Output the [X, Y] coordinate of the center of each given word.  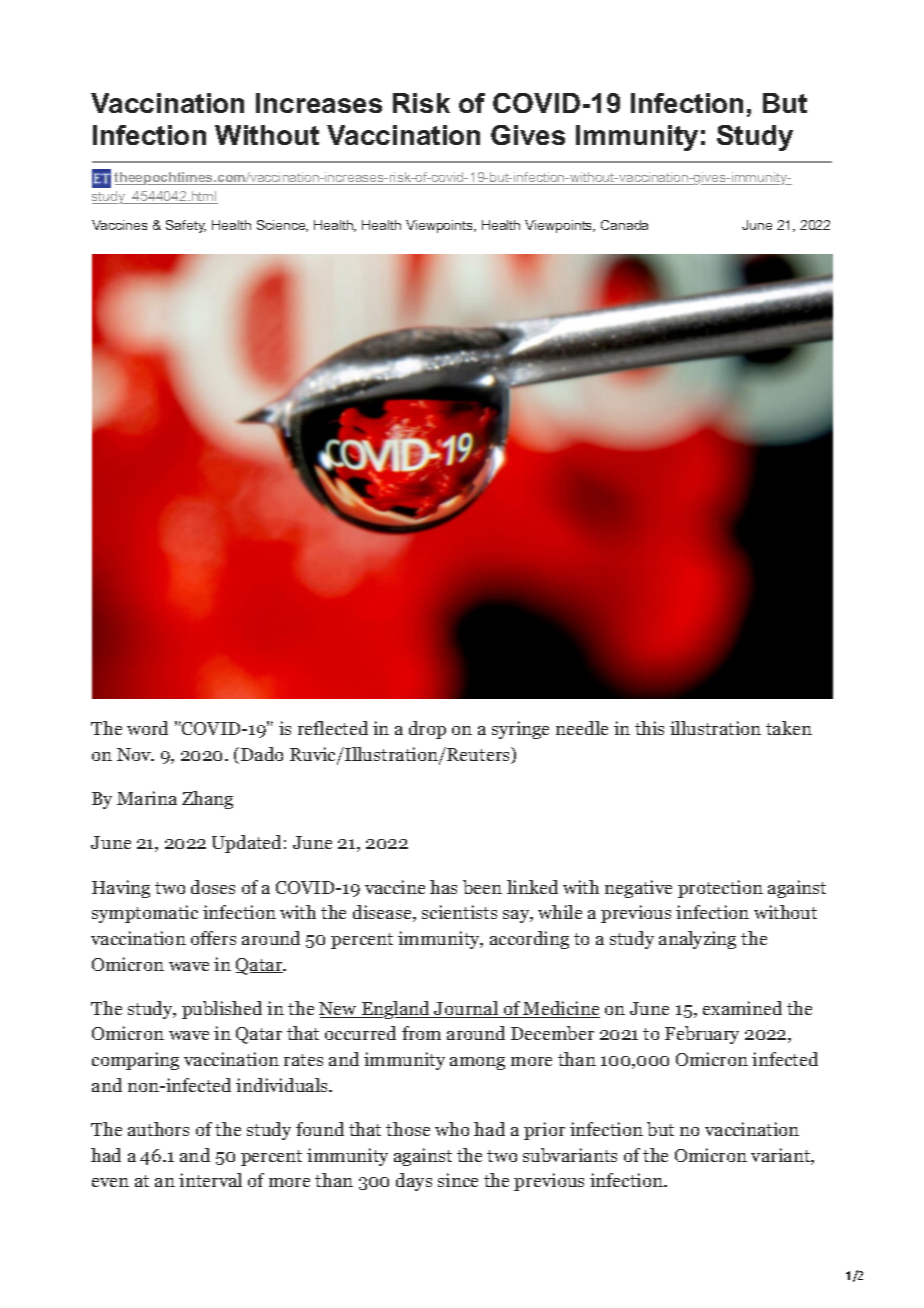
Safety [186, 226]
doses [213, 887]
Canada [624, 225]
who [452, 1129]
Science [282, 226]
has [443, 887]
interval [210, 1180]
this [649, 728]
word [147, 728]
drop [427, 730]
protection [720, 889]
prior [544, 1131]
